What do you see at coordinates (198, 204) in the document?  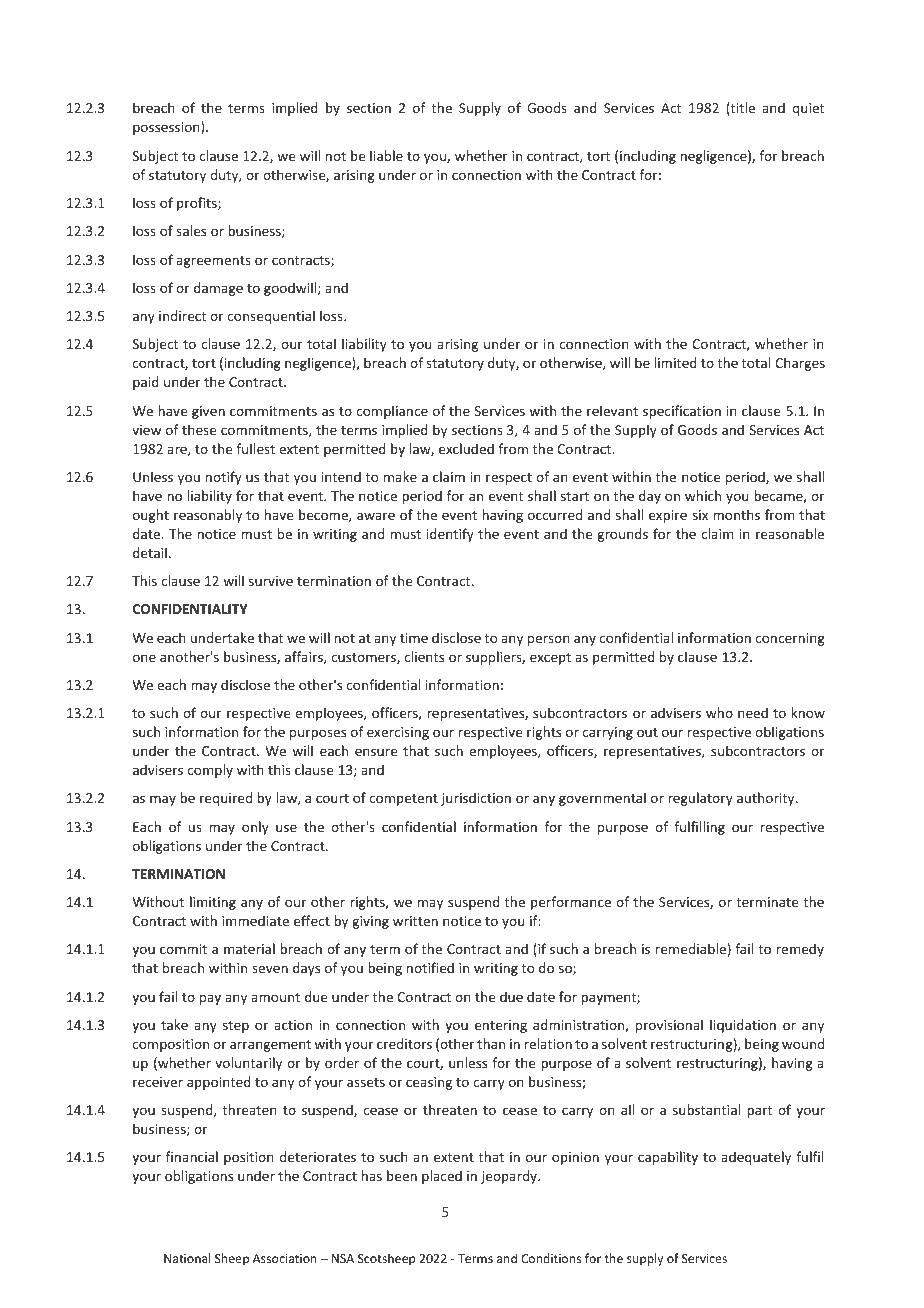 I see `profits` at bounding box center [198, 204].
